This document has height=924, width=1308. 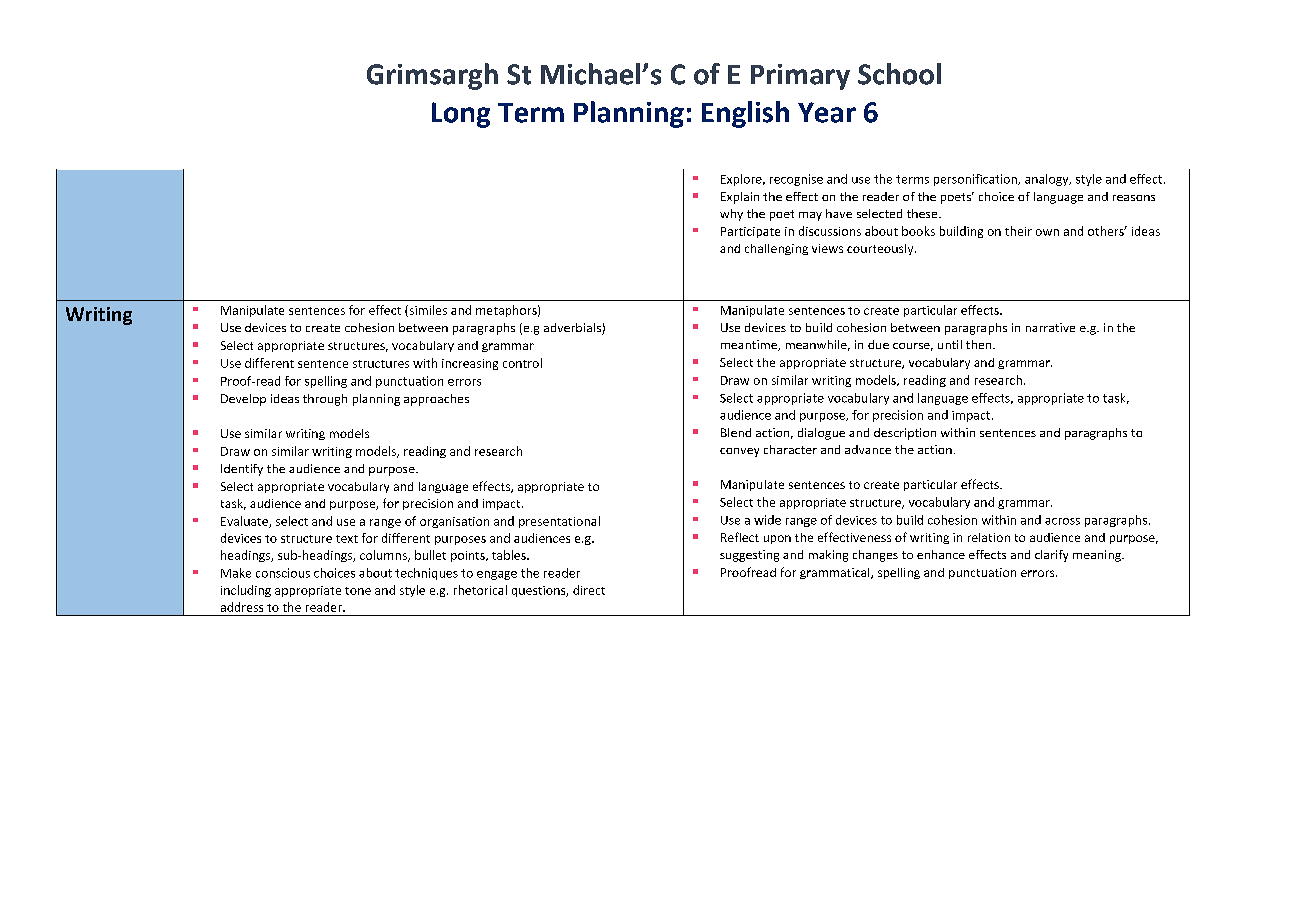 What do you see at coordinates (358, 591) in the document?
I see `tone` at bounding box center [358, 591].
